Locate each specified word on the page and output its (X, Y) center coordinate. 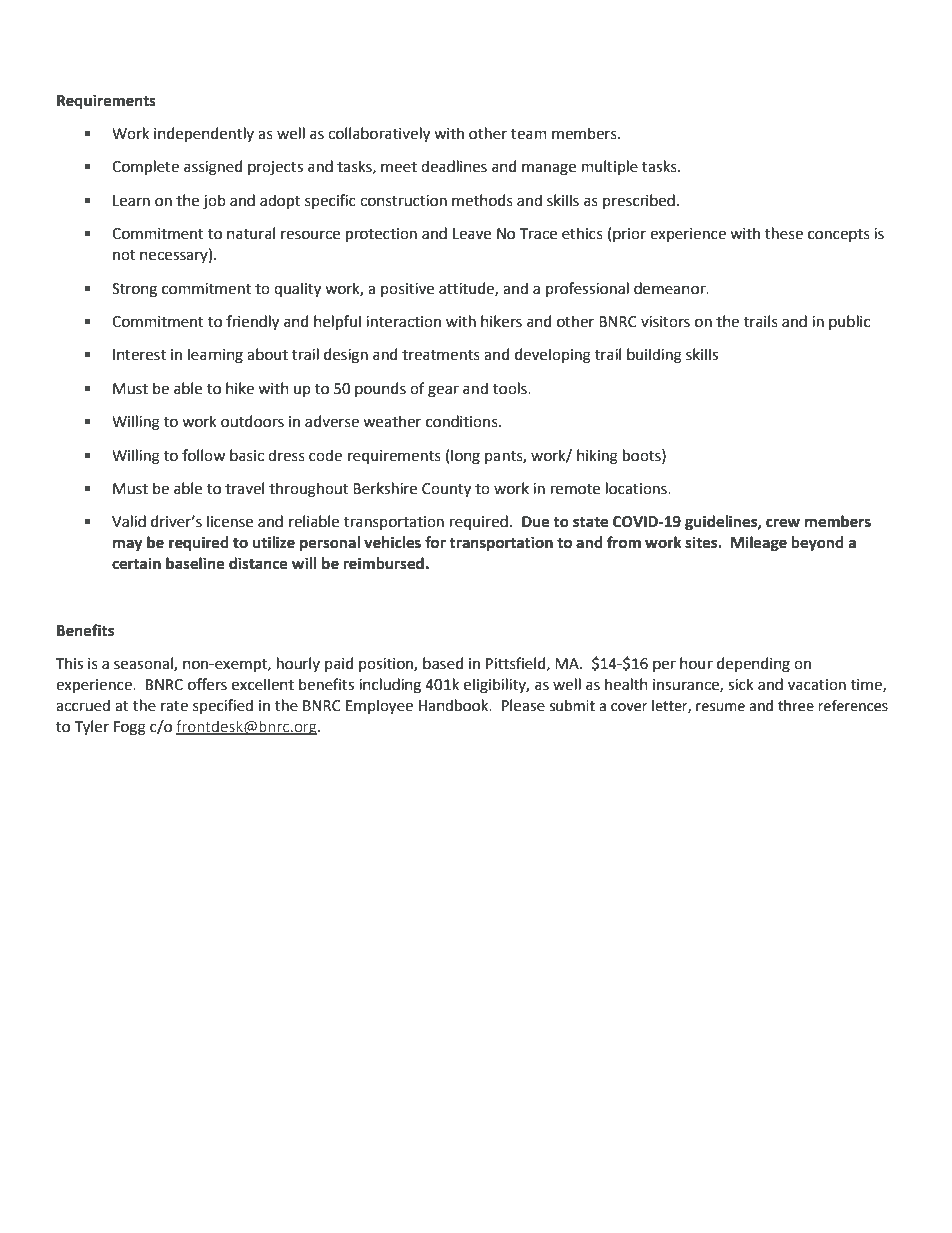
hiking (597, 457)
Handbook (455, 705)
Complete (145, 167)
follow (203, 455)
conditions (463, 421)
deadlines (454, 166)
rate (174, 706)
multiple (610, 167)
